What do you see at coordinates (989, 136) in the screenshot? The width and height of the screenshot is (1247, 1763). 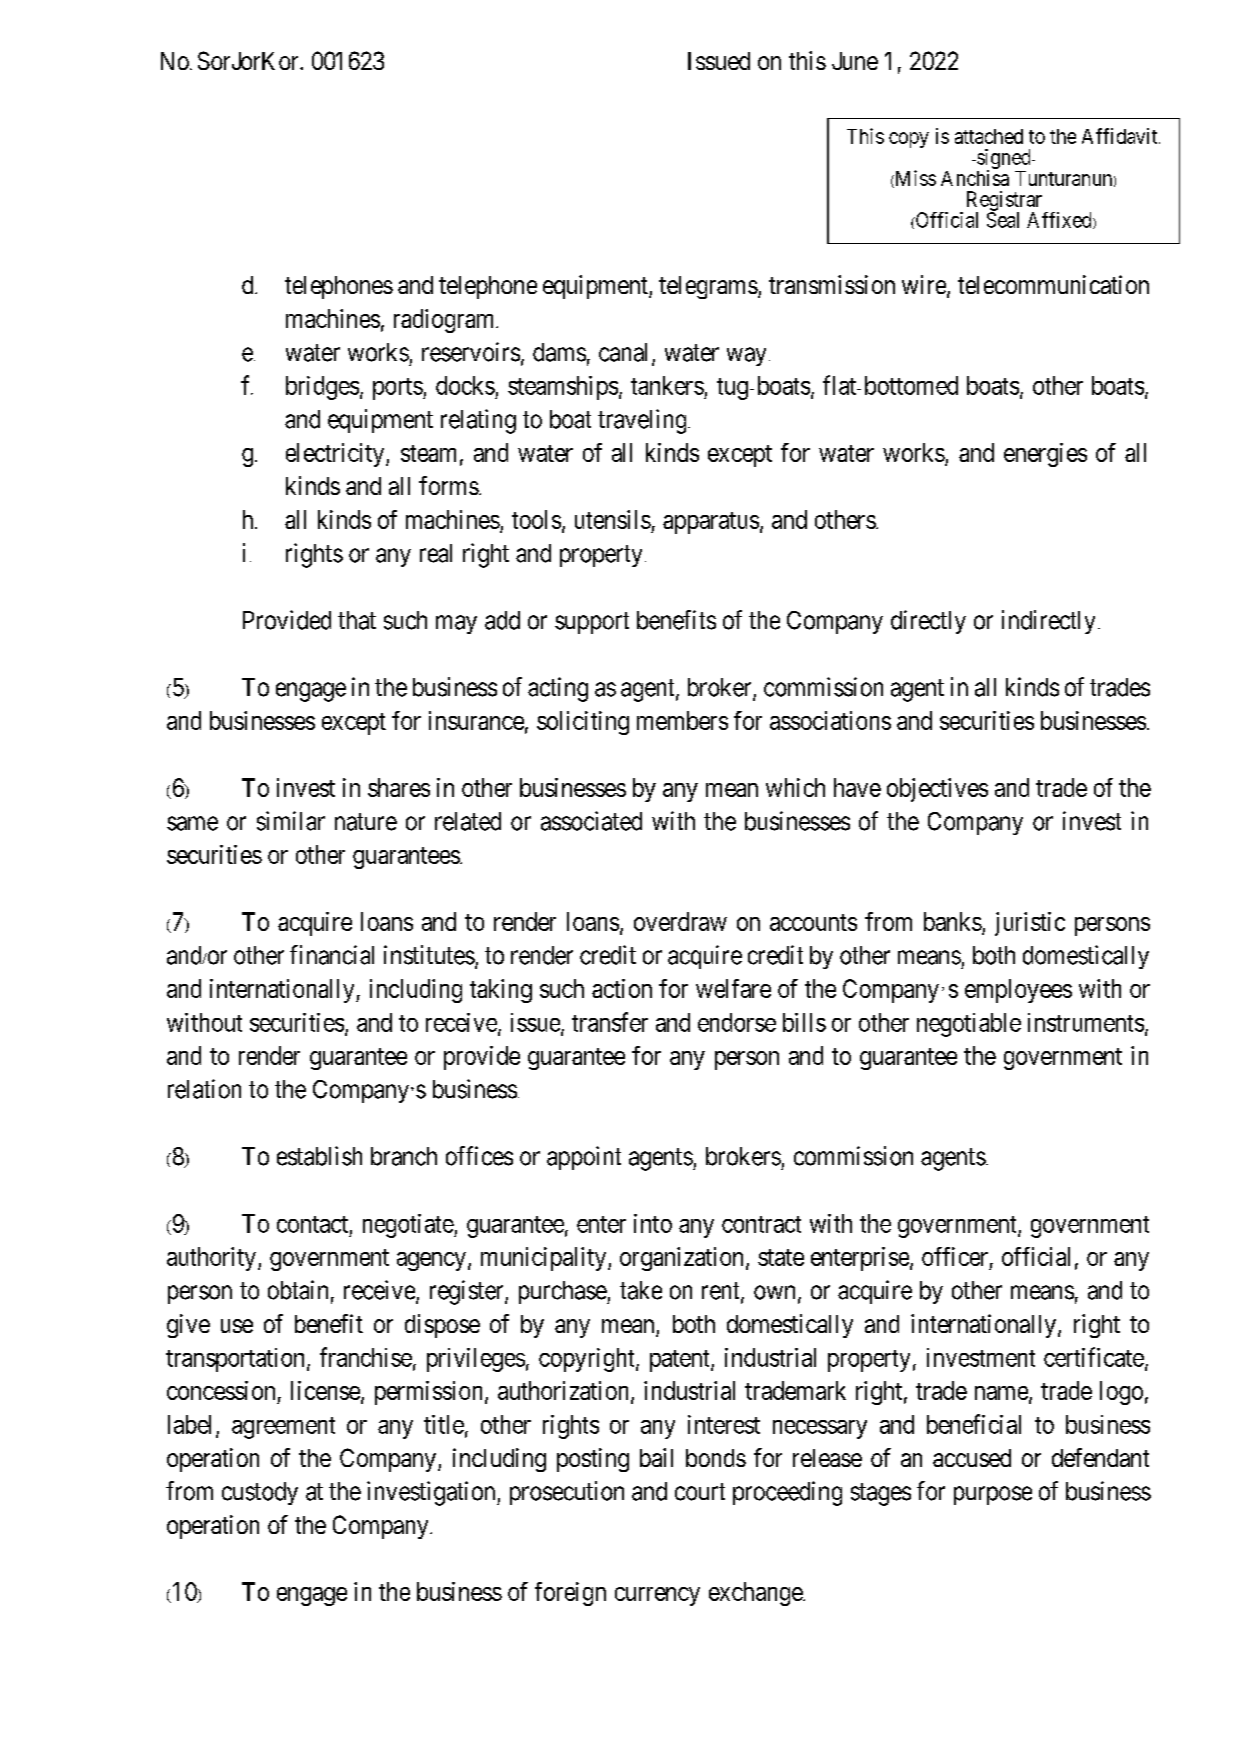 I see `attached` at bounding box center [989, 136].
